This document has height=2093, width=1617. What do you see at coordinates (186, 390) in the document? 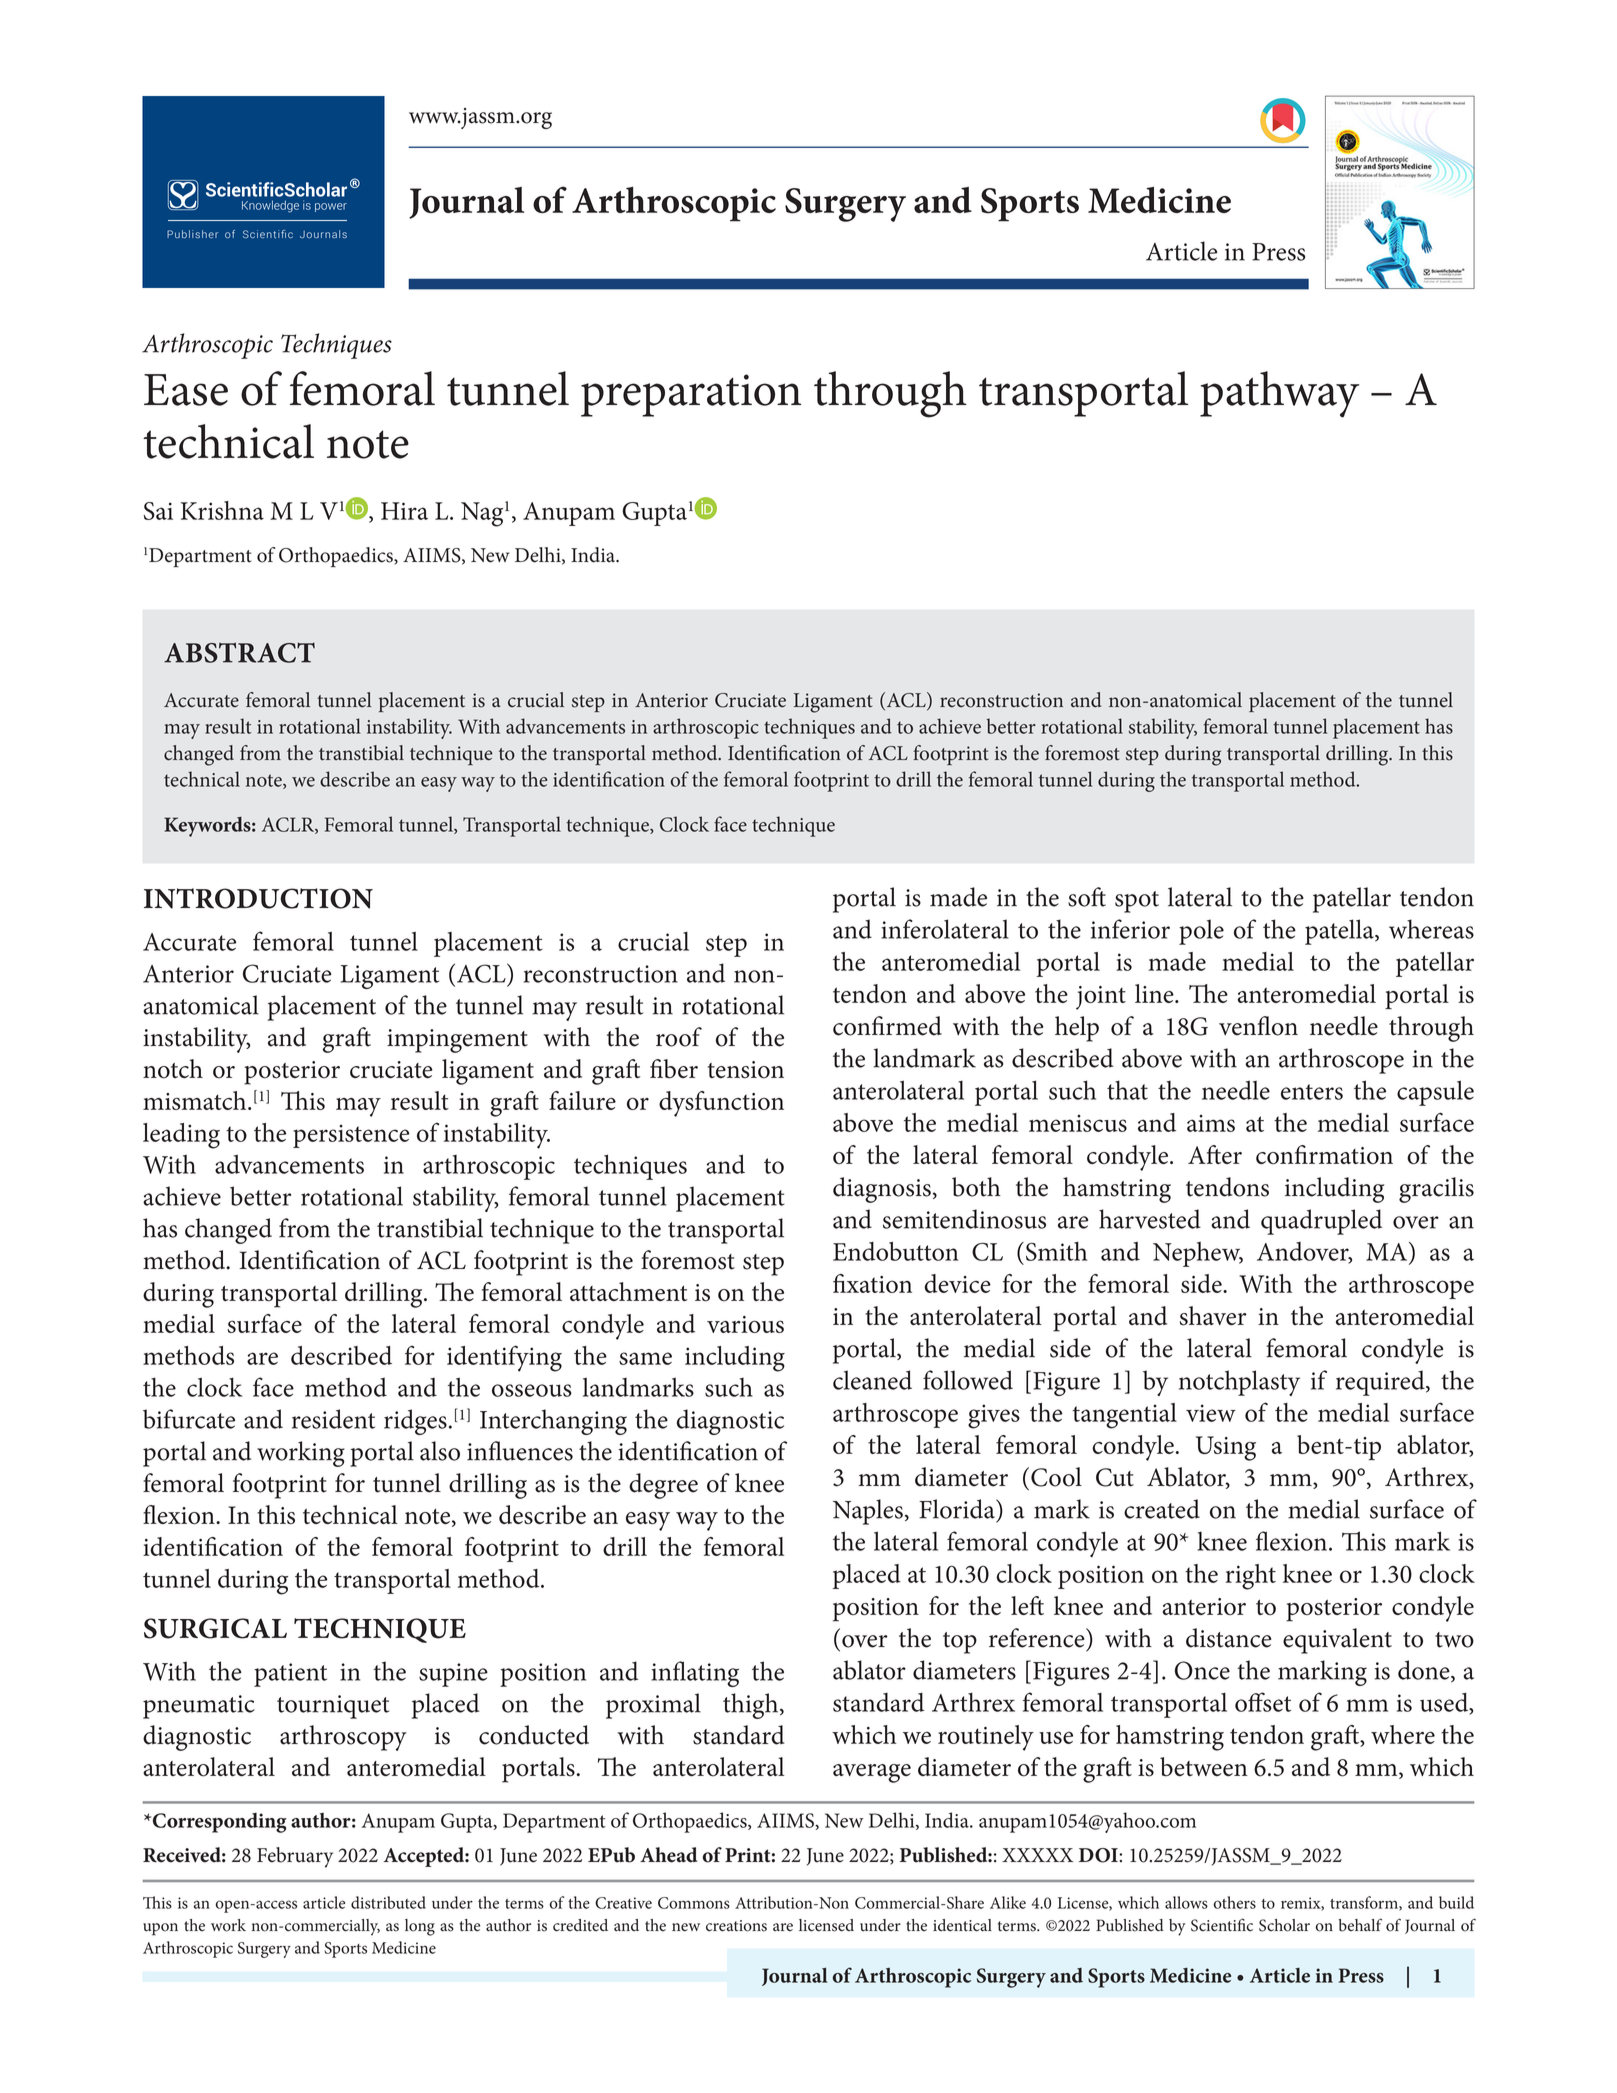
I see `Ease` at bounding box center [186, 390].
